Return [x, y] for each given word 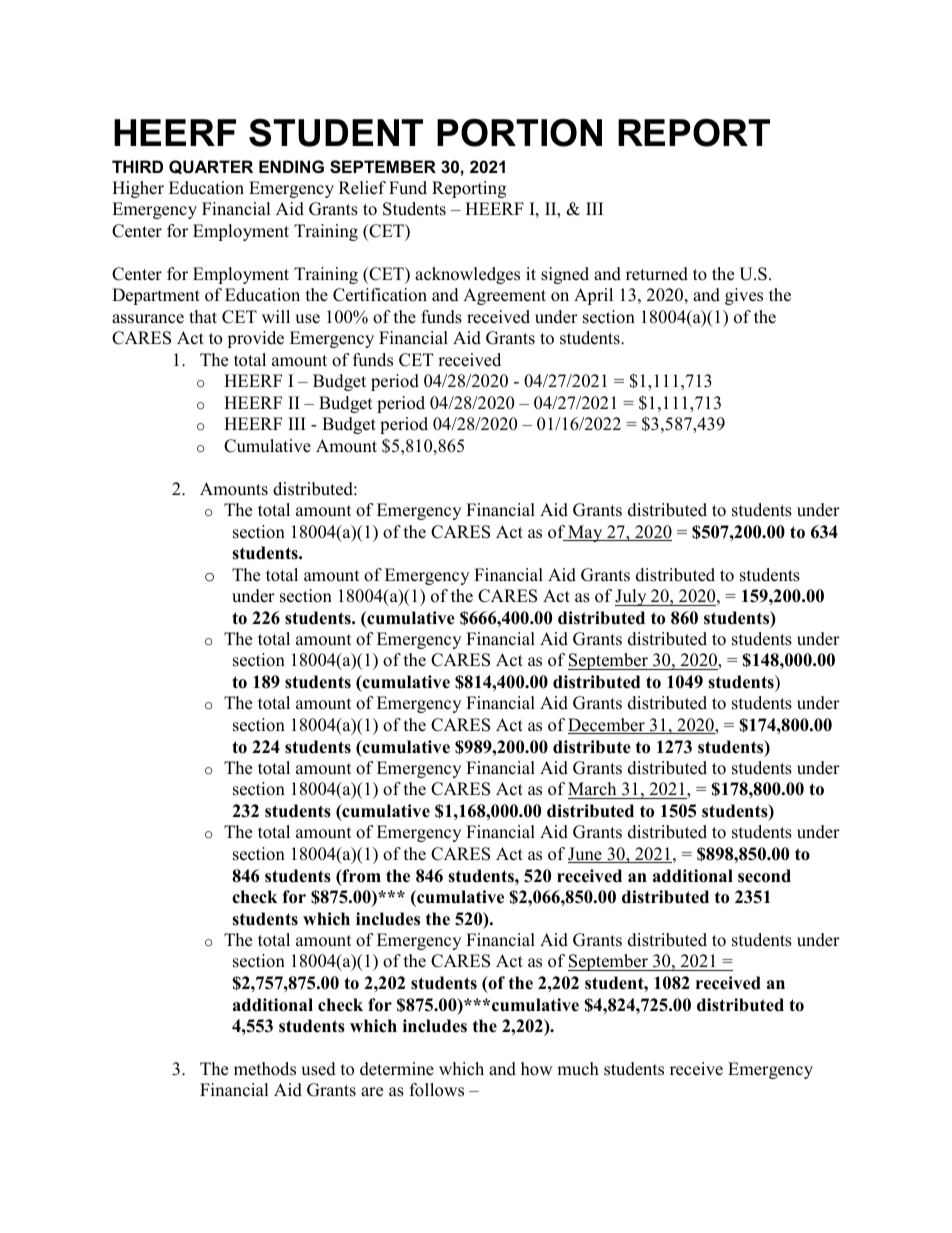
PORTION [519, 133]
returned [657, 274]
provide [255, 339]
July [632, 597]
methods [265, 1069]
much [578, 1069]
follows [437, 1090]
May [585, 533]
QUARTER [211, 167]
